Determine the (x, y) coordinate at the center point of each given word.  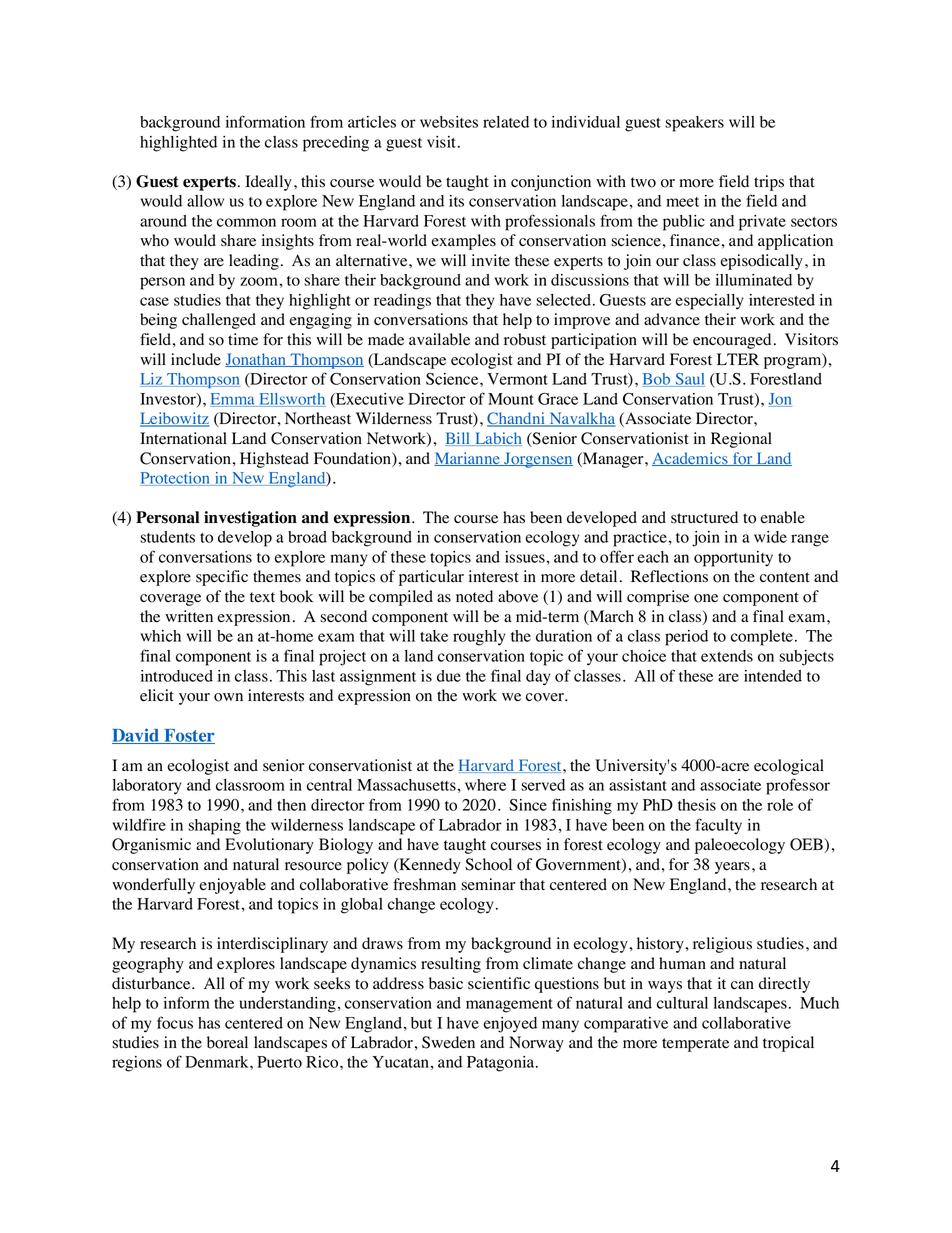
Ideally (270, 183)
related (506, 122)
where (485, 785)
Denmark (218, 1062)
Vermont (517, 379)
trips (769, 183)
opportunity (733, 559)
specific (222, 578)
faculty (718, 826)
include (196, 359)
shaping (214, 827)
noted (474, 596)
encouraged (732, 341)
